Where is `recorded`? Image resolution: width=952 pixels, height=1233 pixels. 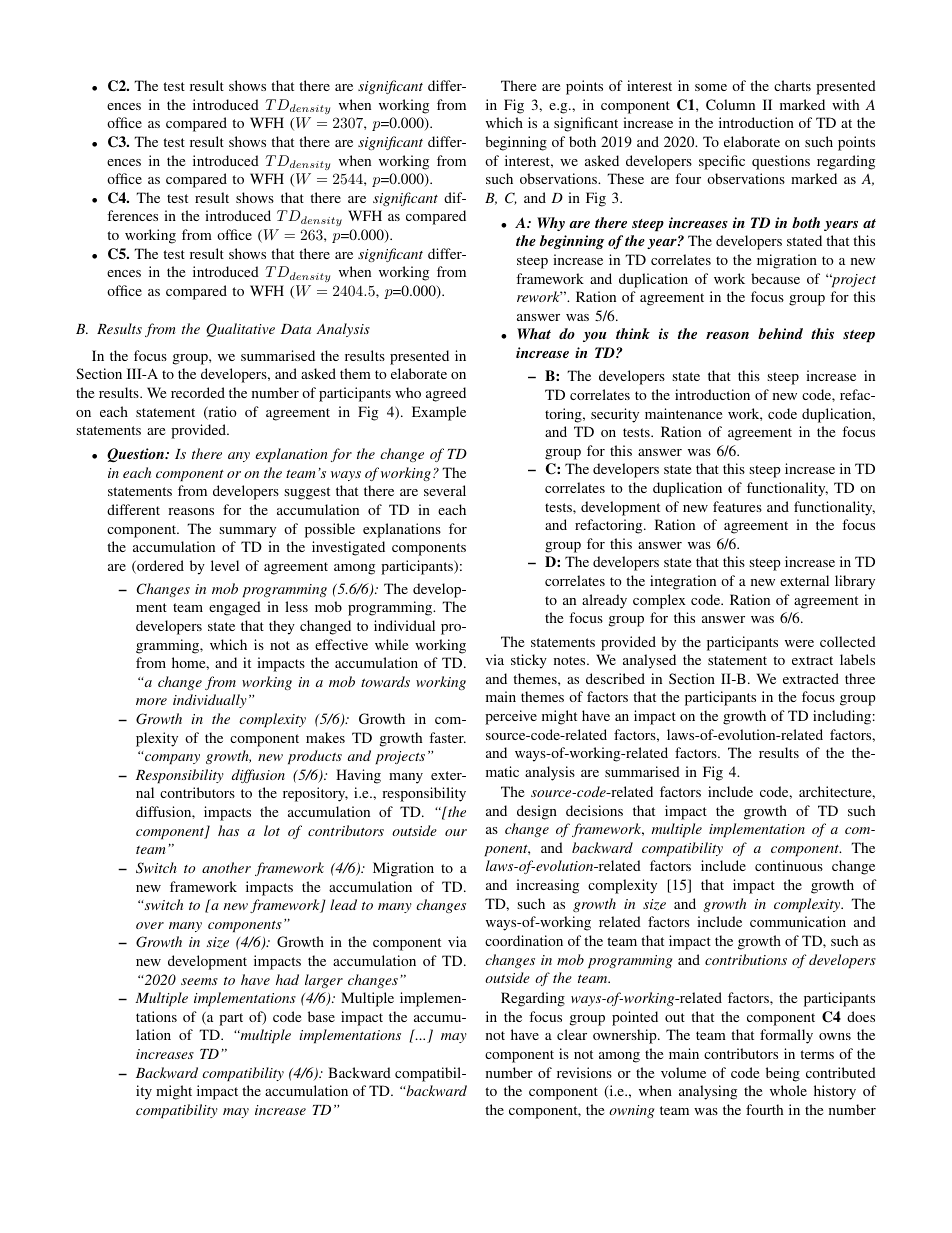 recorded is located at coordinates (198, 392).
